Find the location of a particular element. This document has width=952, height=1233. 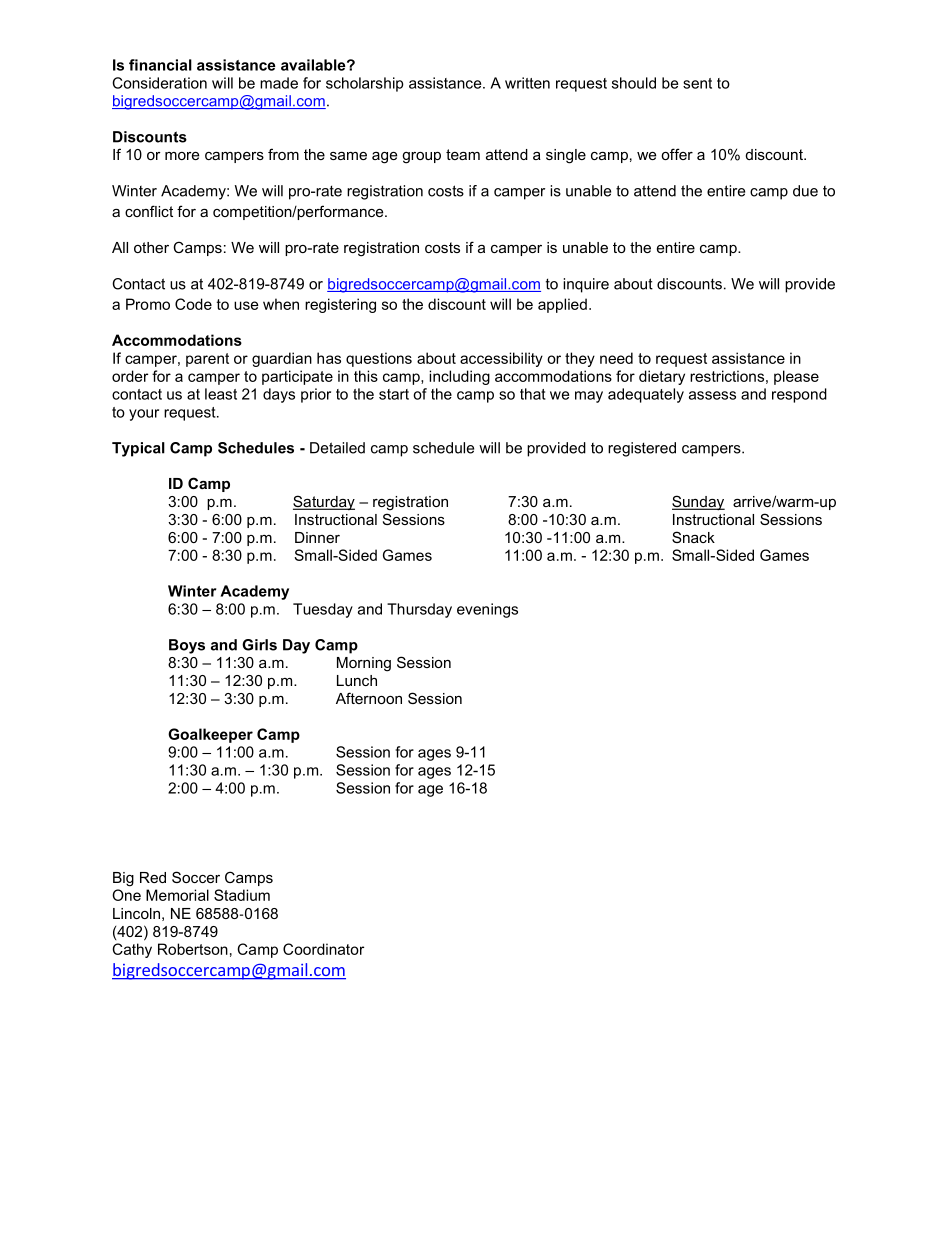

written is located at coordinates (527, 83).
